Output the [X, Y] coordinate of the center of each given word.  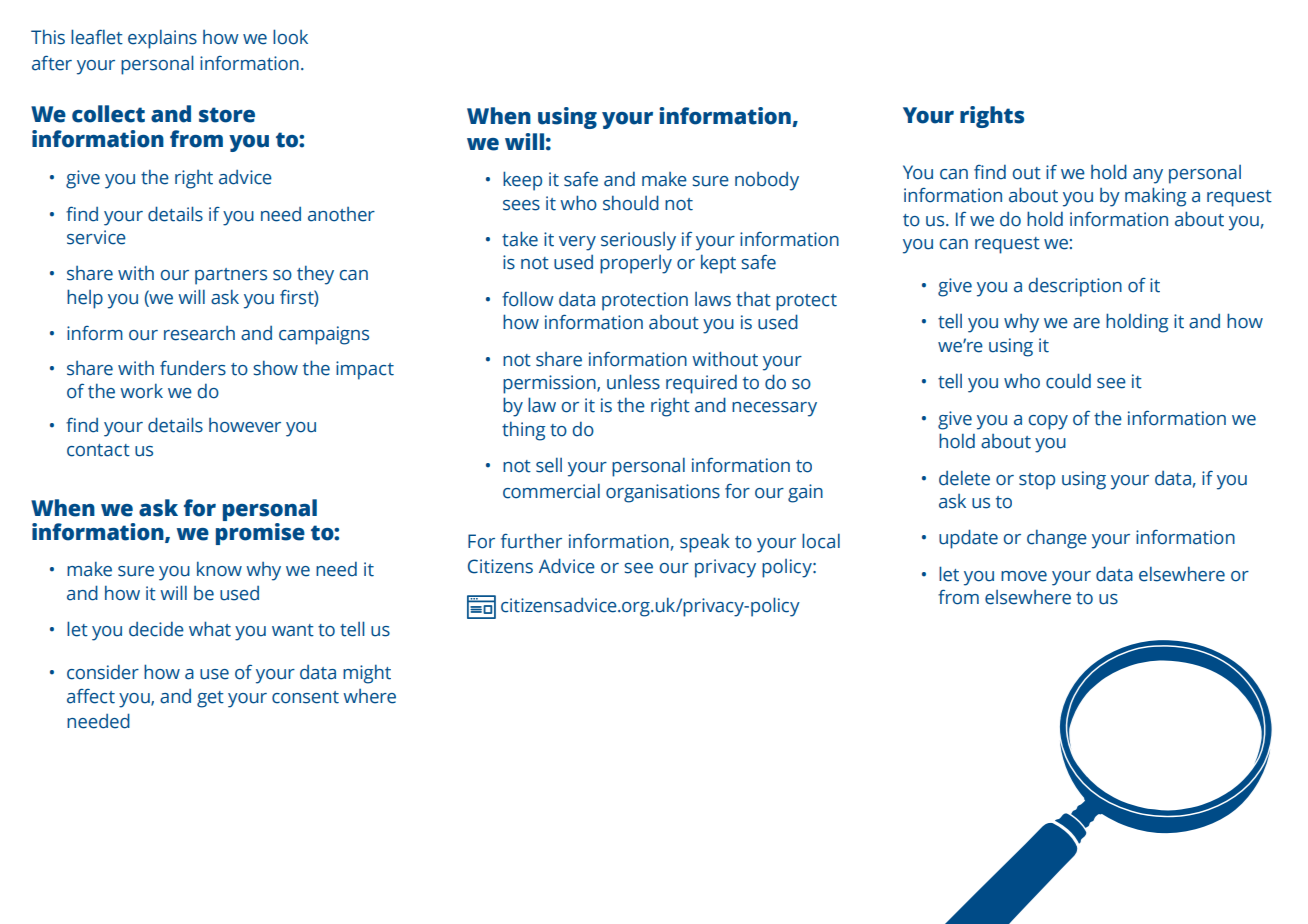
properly [636, 264]
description [1075, 287]
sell [549, 465]
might [367, 674]
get [210, 699]
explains [162, 39]
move [1024, 576]
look [290, 37]
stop [1037, 481]
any [1148, 176]
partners [231, 276]
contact [98, 450]
